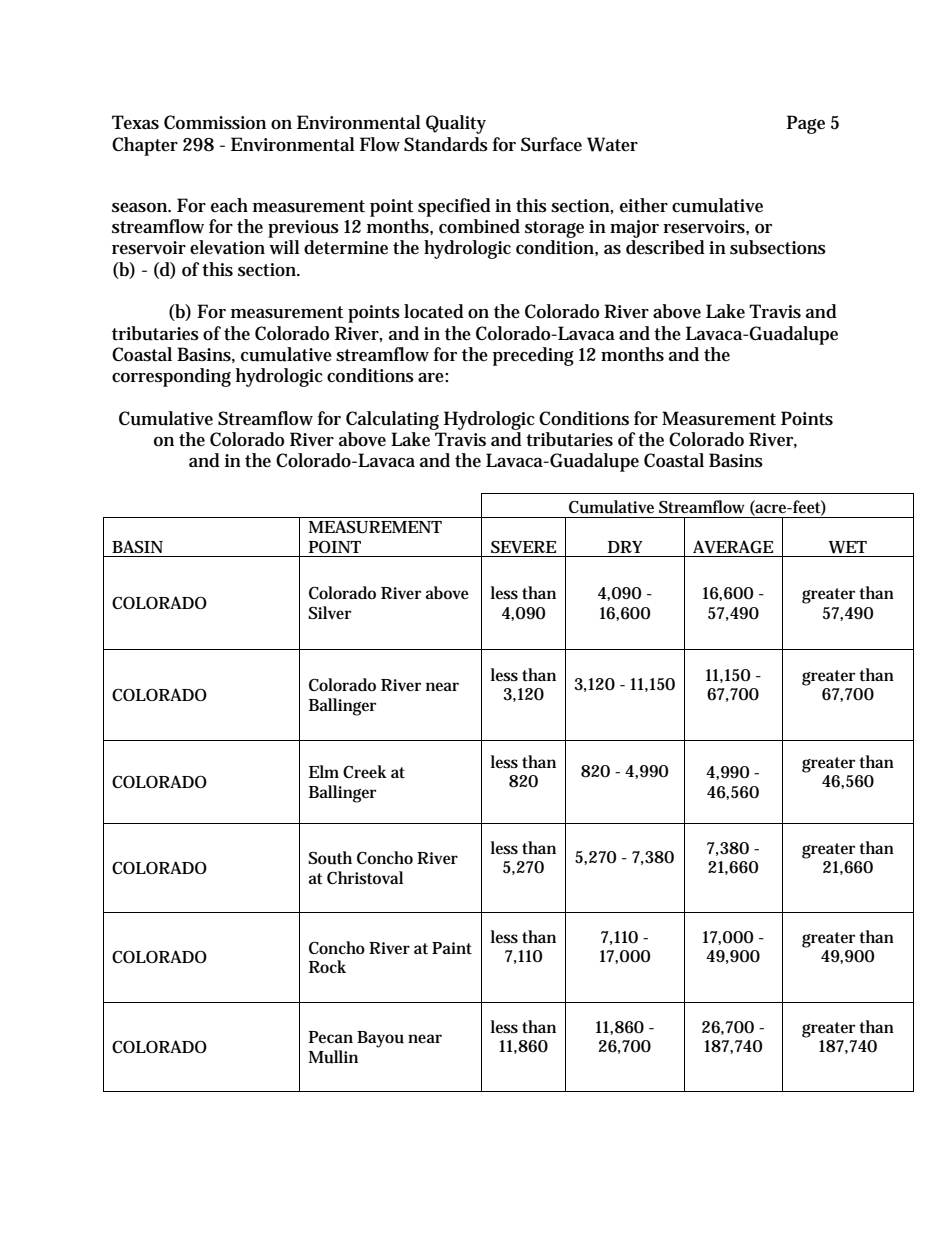 The image size is (952, 1233). I want to click on Silver, so click(329, 612).
